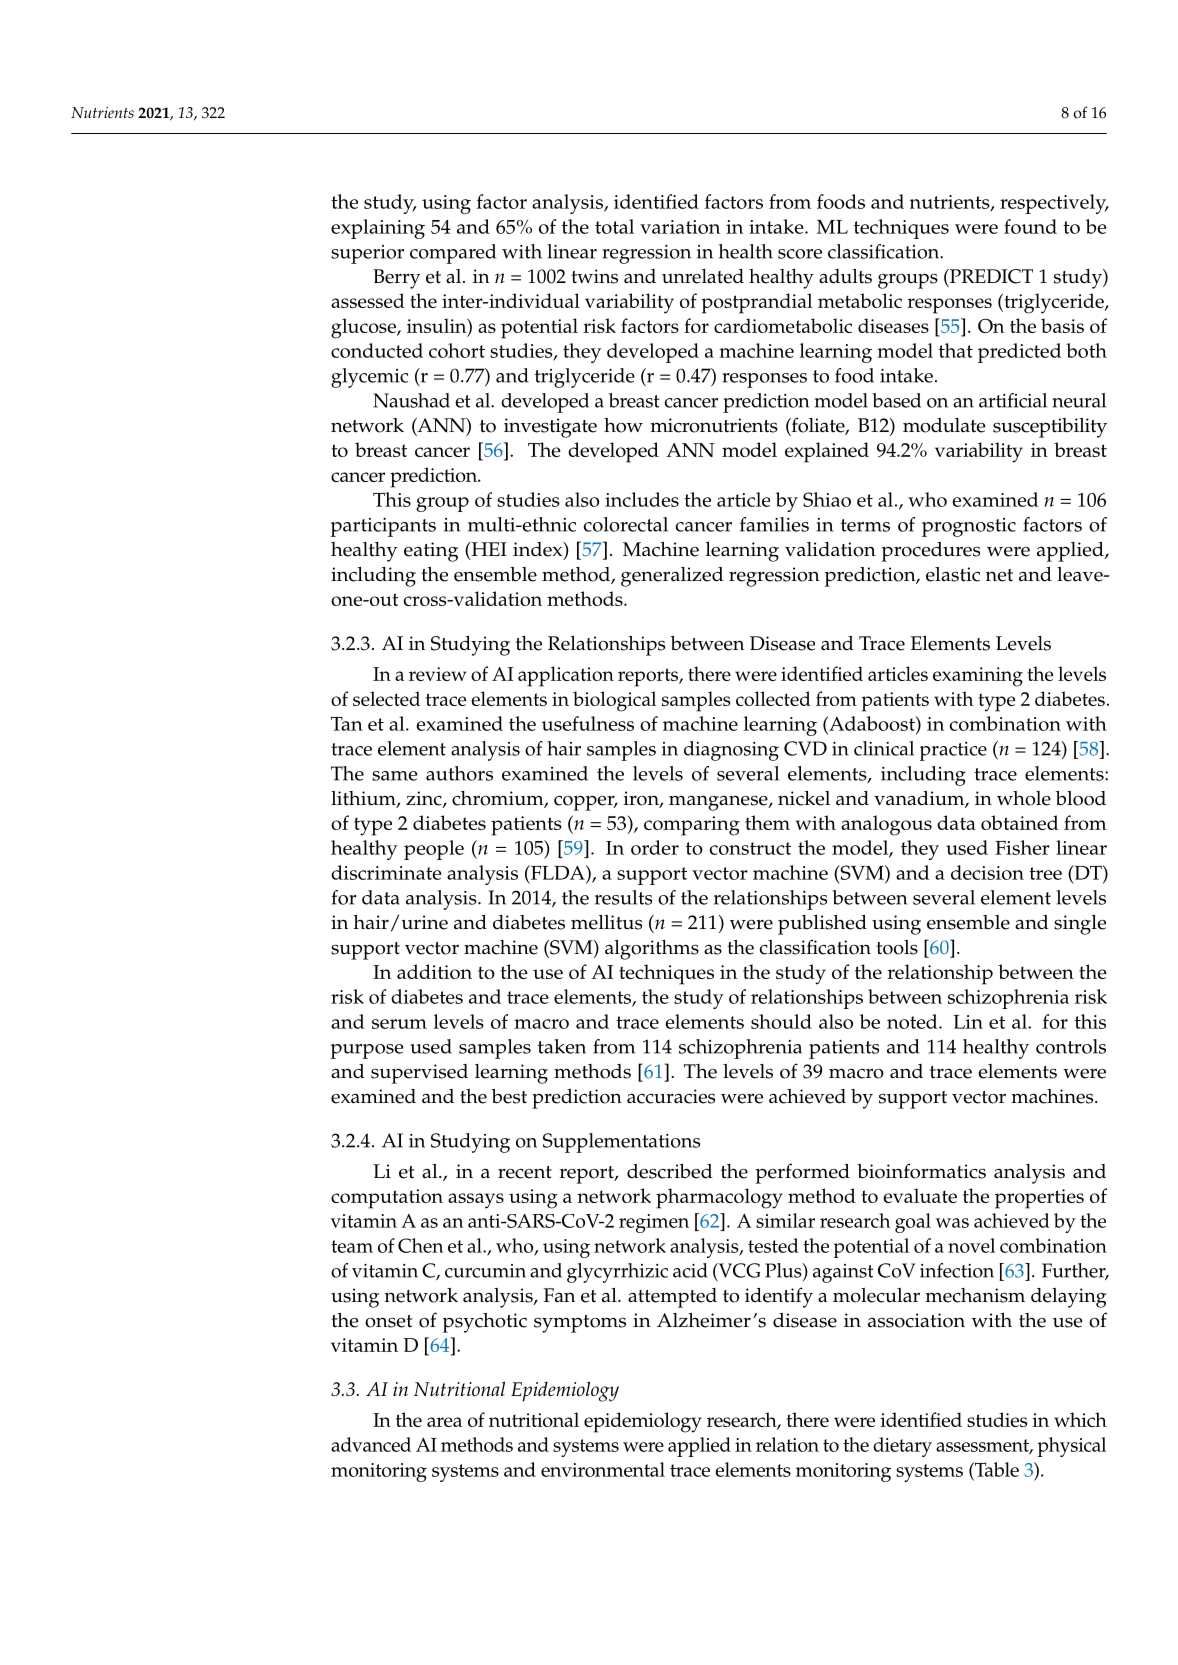 Image resolution: width=1178 pixels, height=1665 pixels. What do you see at coordinates (1030, 226) in the screenshot?
I see `found` at bounding box center [1030, 226].
